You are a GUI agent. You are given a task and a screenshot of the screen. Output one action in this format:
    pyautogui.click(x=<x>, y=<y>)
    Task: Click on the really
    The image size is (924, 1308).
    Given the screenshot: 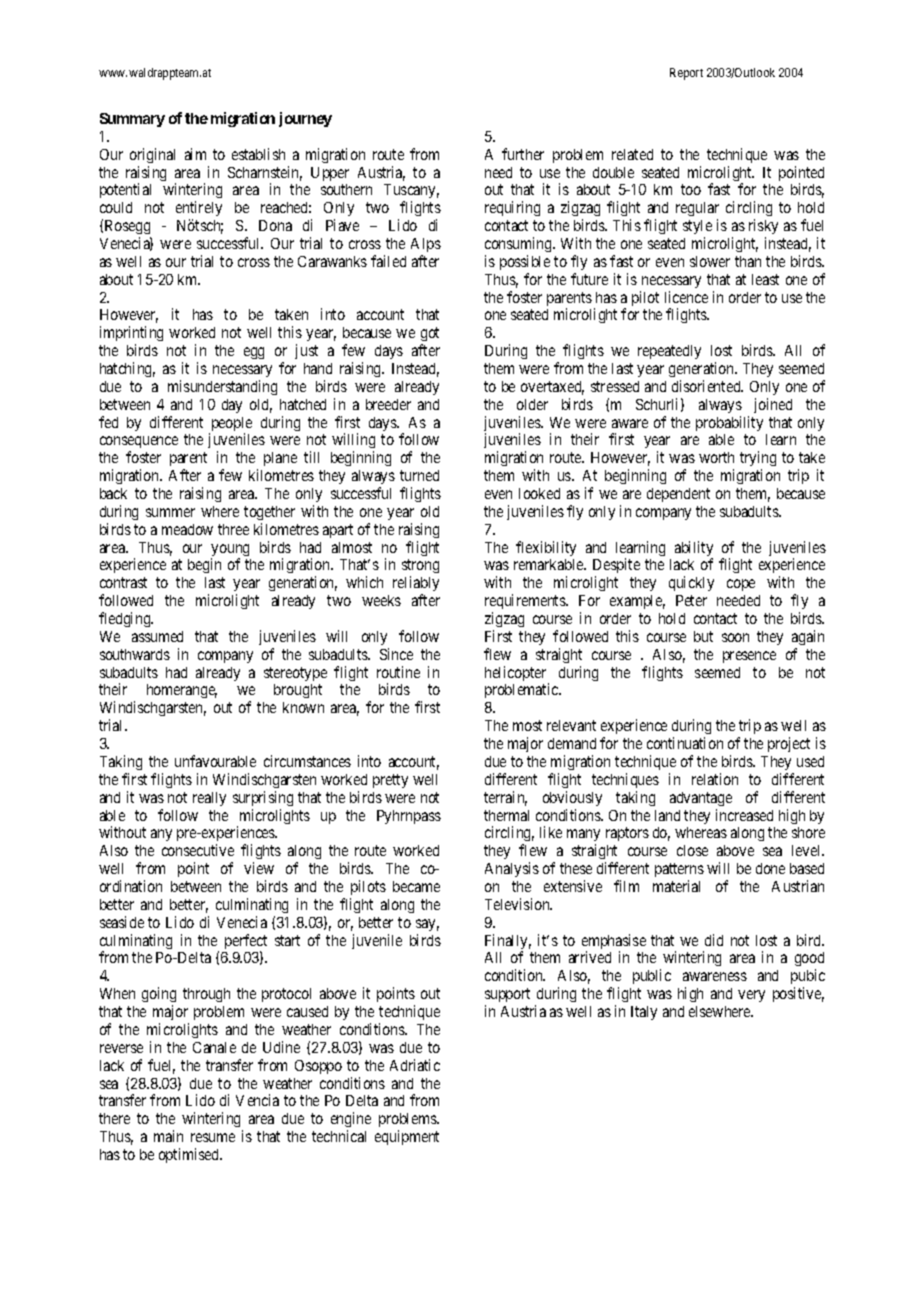 What is the action you would take?
    pyautogui.click(x=209, y=799)
